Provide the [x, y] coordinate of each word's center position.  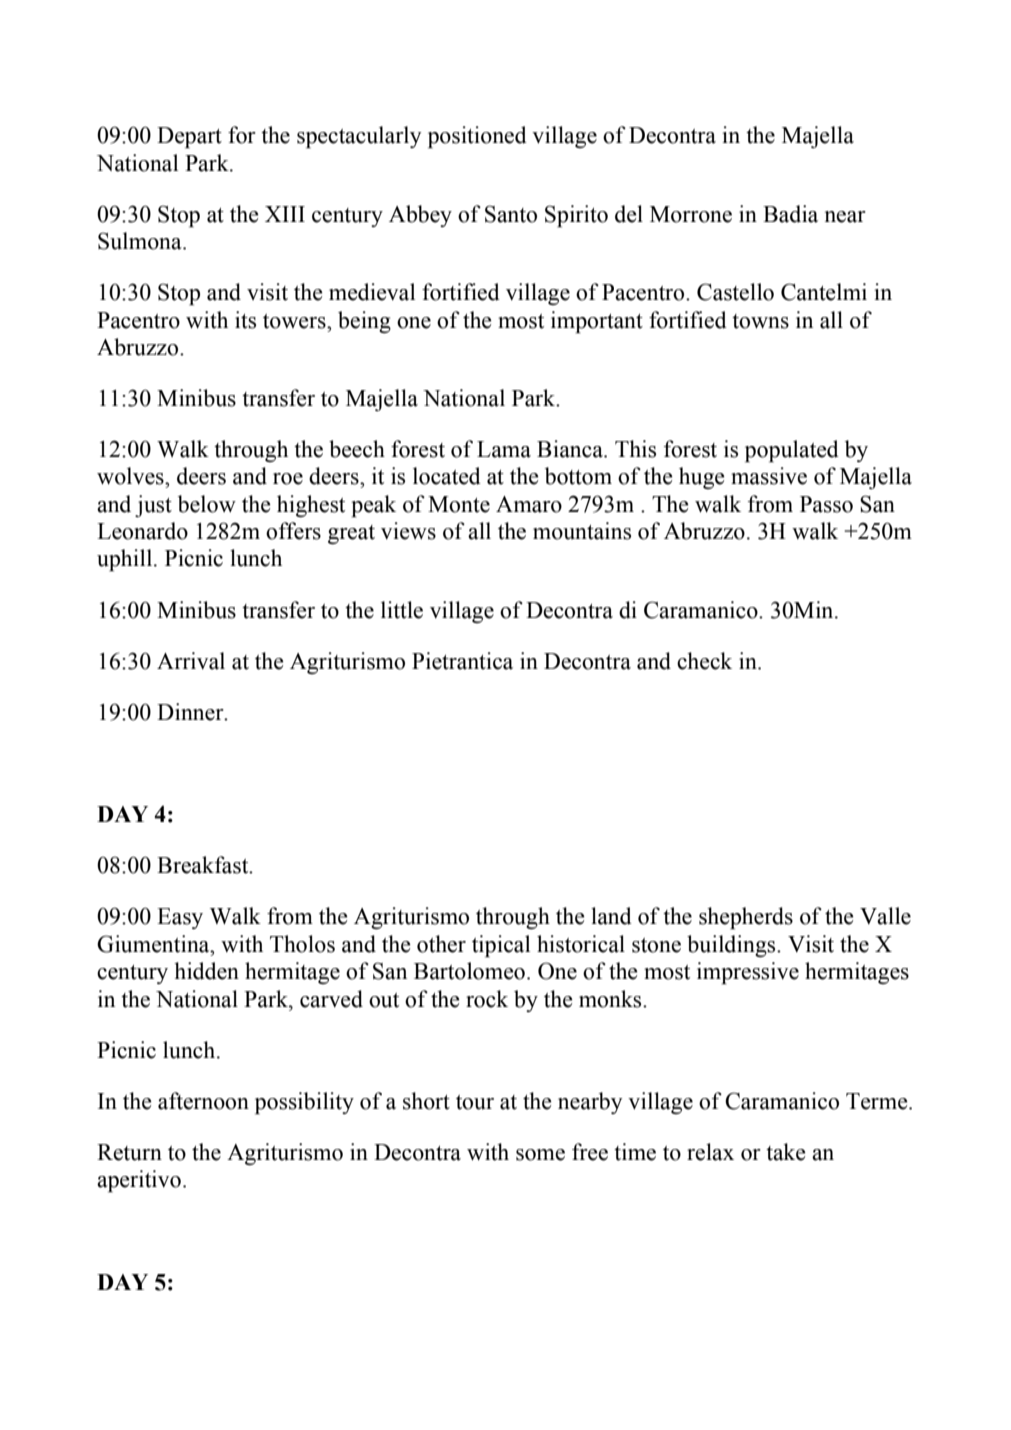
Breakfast [204, 865]
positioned [477, 137]
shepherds [746, 918]
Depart [189, 138]
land [611, 916]
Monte [459, 504]
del [629, 214]
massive [769, 476]
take [786, 1152]
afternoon [203, 1101]
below [207, 504]
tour [475, 1102]
